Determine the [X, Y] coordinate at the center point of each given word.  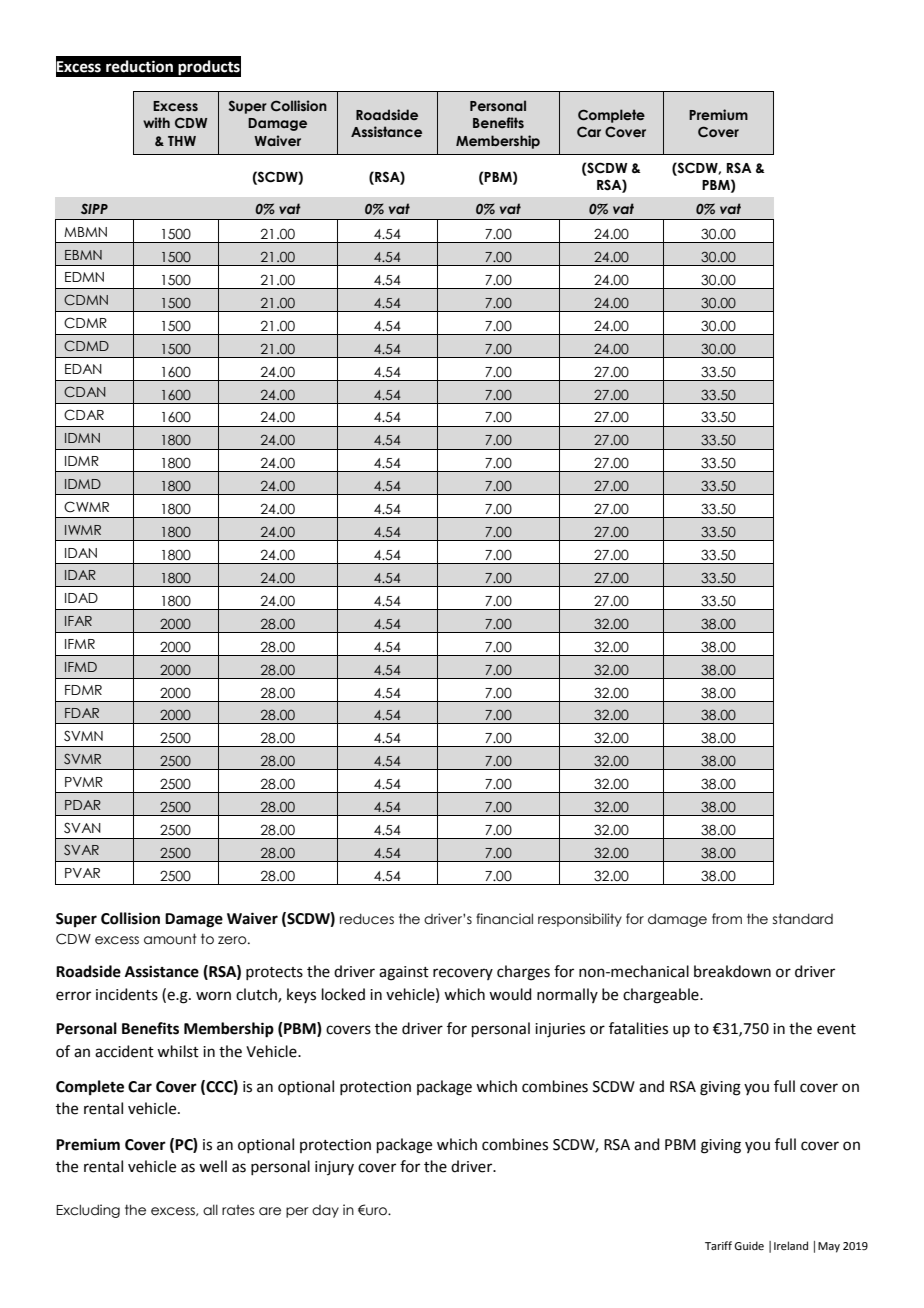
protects [274, 973]
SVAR [81, 849]
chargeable [662, 996]
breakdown [732, 971]
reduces [367, 919]
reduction [139, 66]
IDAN [81, 553]
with [156, 122]
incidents [127, 994]
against [404, 973]
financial [504, 919]
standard [803, 919]
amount [170, 939]
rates [238, 1210]
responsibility [580, 920]
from [727, 919]
